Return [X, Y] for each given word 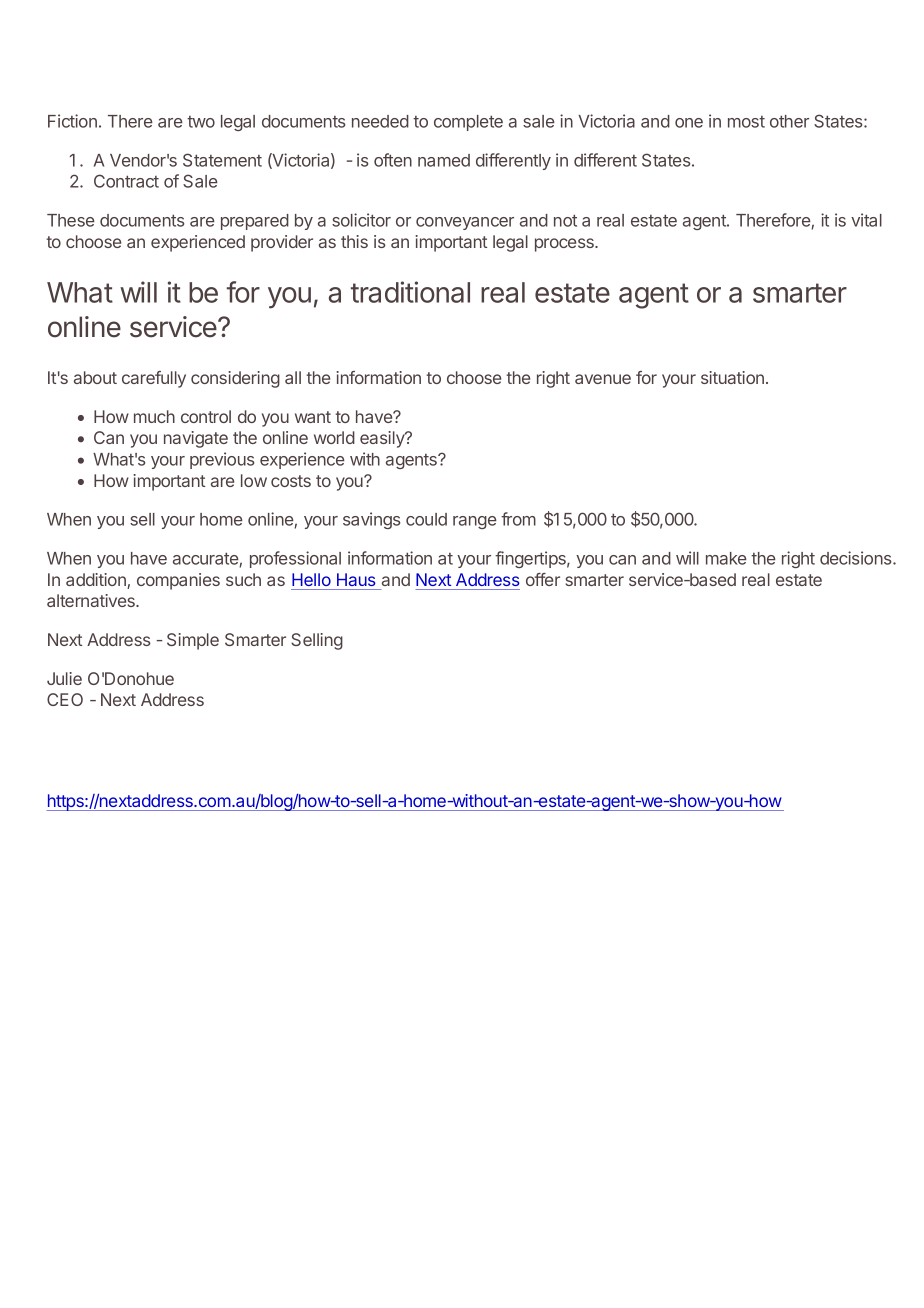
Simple [193, 641]
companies [178, 581]
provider [282, 243]
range [475, 522]
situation [732, 377]
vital [866, 220]
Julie [64, 678]
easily [383, 439]
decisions [857, 558]
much [154, 416]
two [201, 122]
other [789, 121]
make [726, 558]
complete [468, 123]
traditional [410, 292]
